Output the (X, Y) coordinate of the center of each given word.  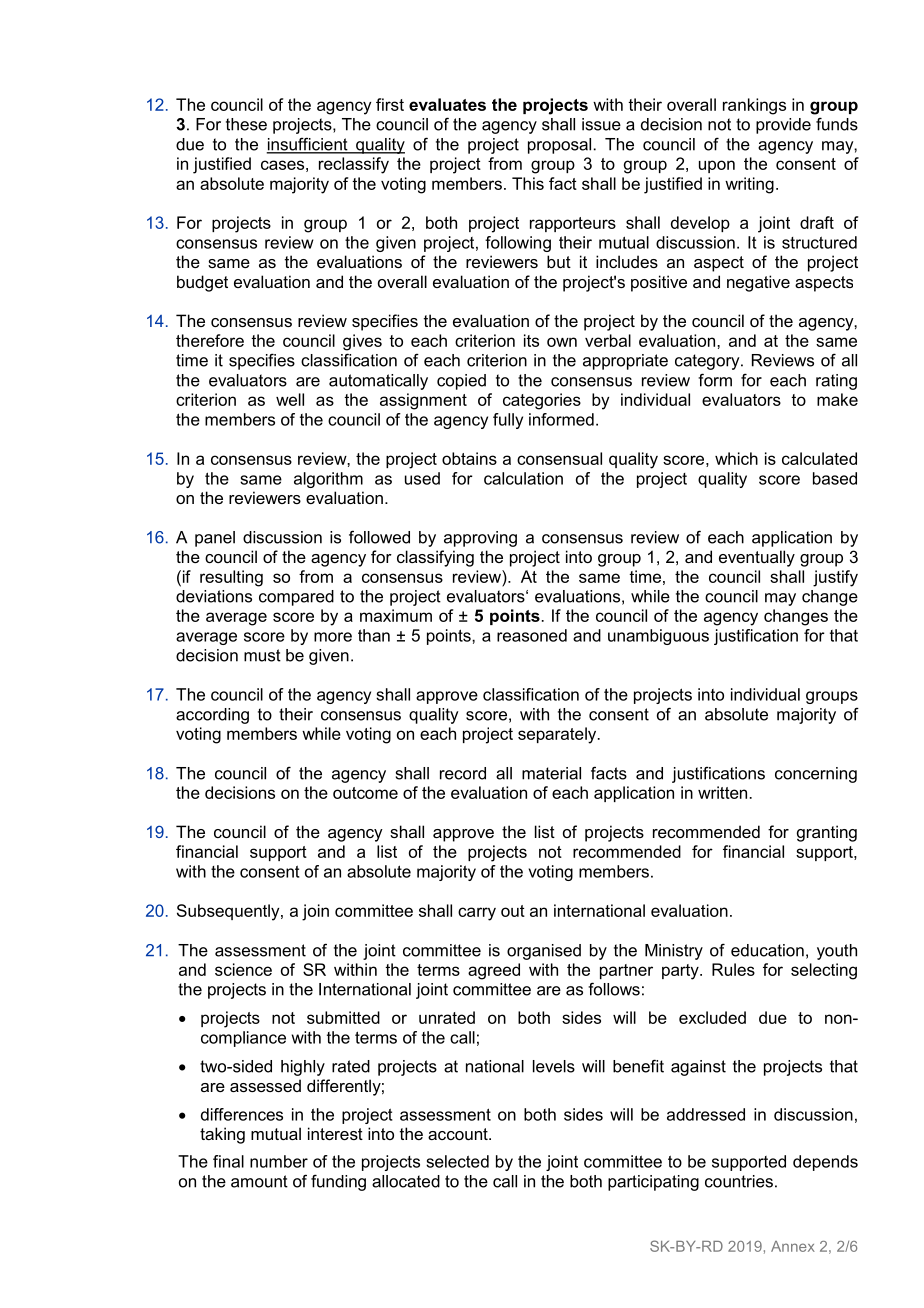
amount (259, 1181)
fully (508, 421)
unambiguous (658, 637)
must (262, 655)
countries (739, 1181)
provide (783, 126)
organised (544, 952)
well (290, 399)
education (767, 950)
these (246, 124)
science (243, 969)
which (736, 458)
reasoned (532, 635)
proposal (559, 146)
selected (457, 1161)
